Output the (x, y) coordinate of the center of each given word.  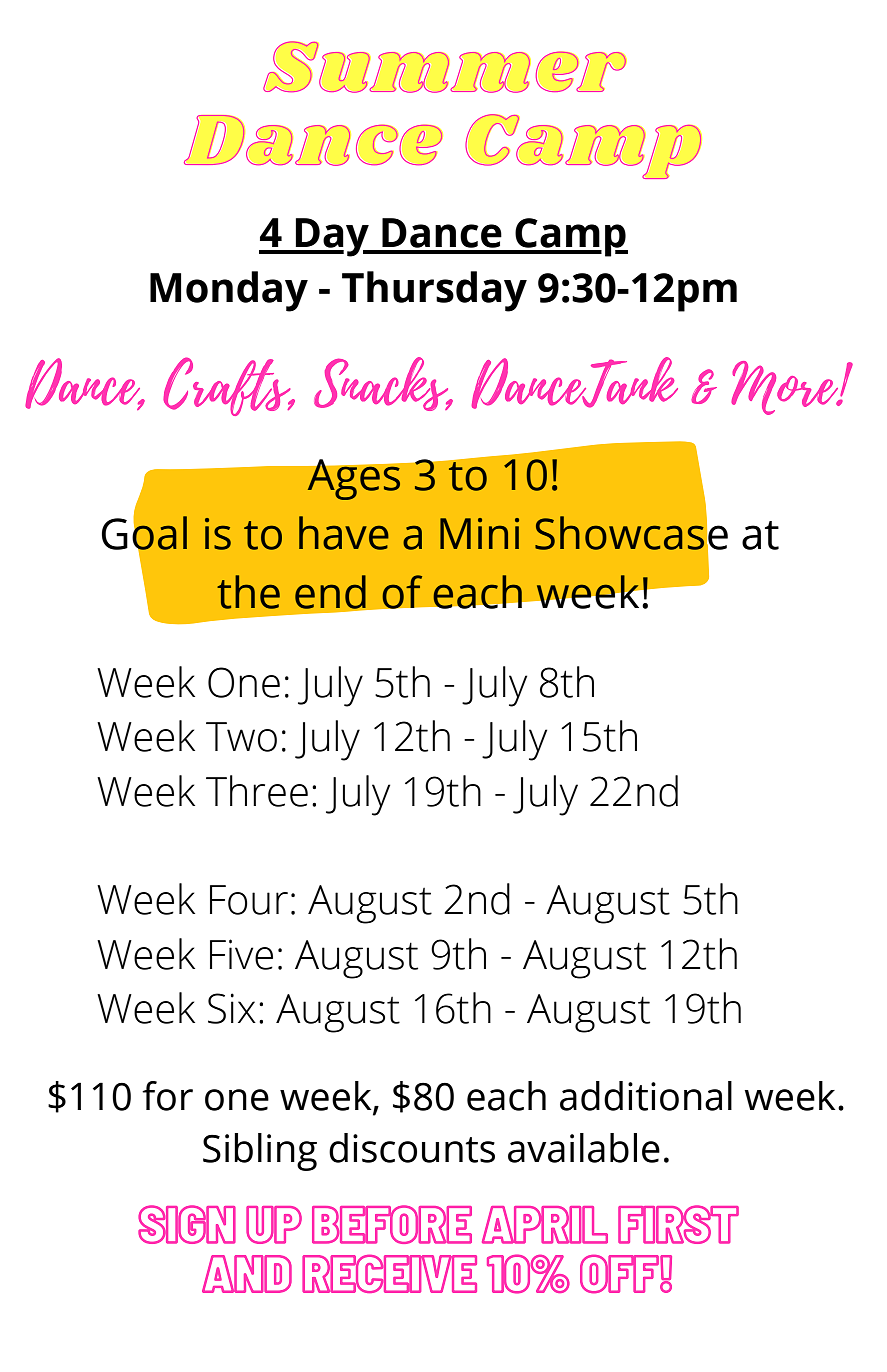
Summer (445, 67)
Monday (229, 291)
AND (247, 1274)
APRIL (545, 1225)
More (786, 388)
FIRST (678, 1224)
